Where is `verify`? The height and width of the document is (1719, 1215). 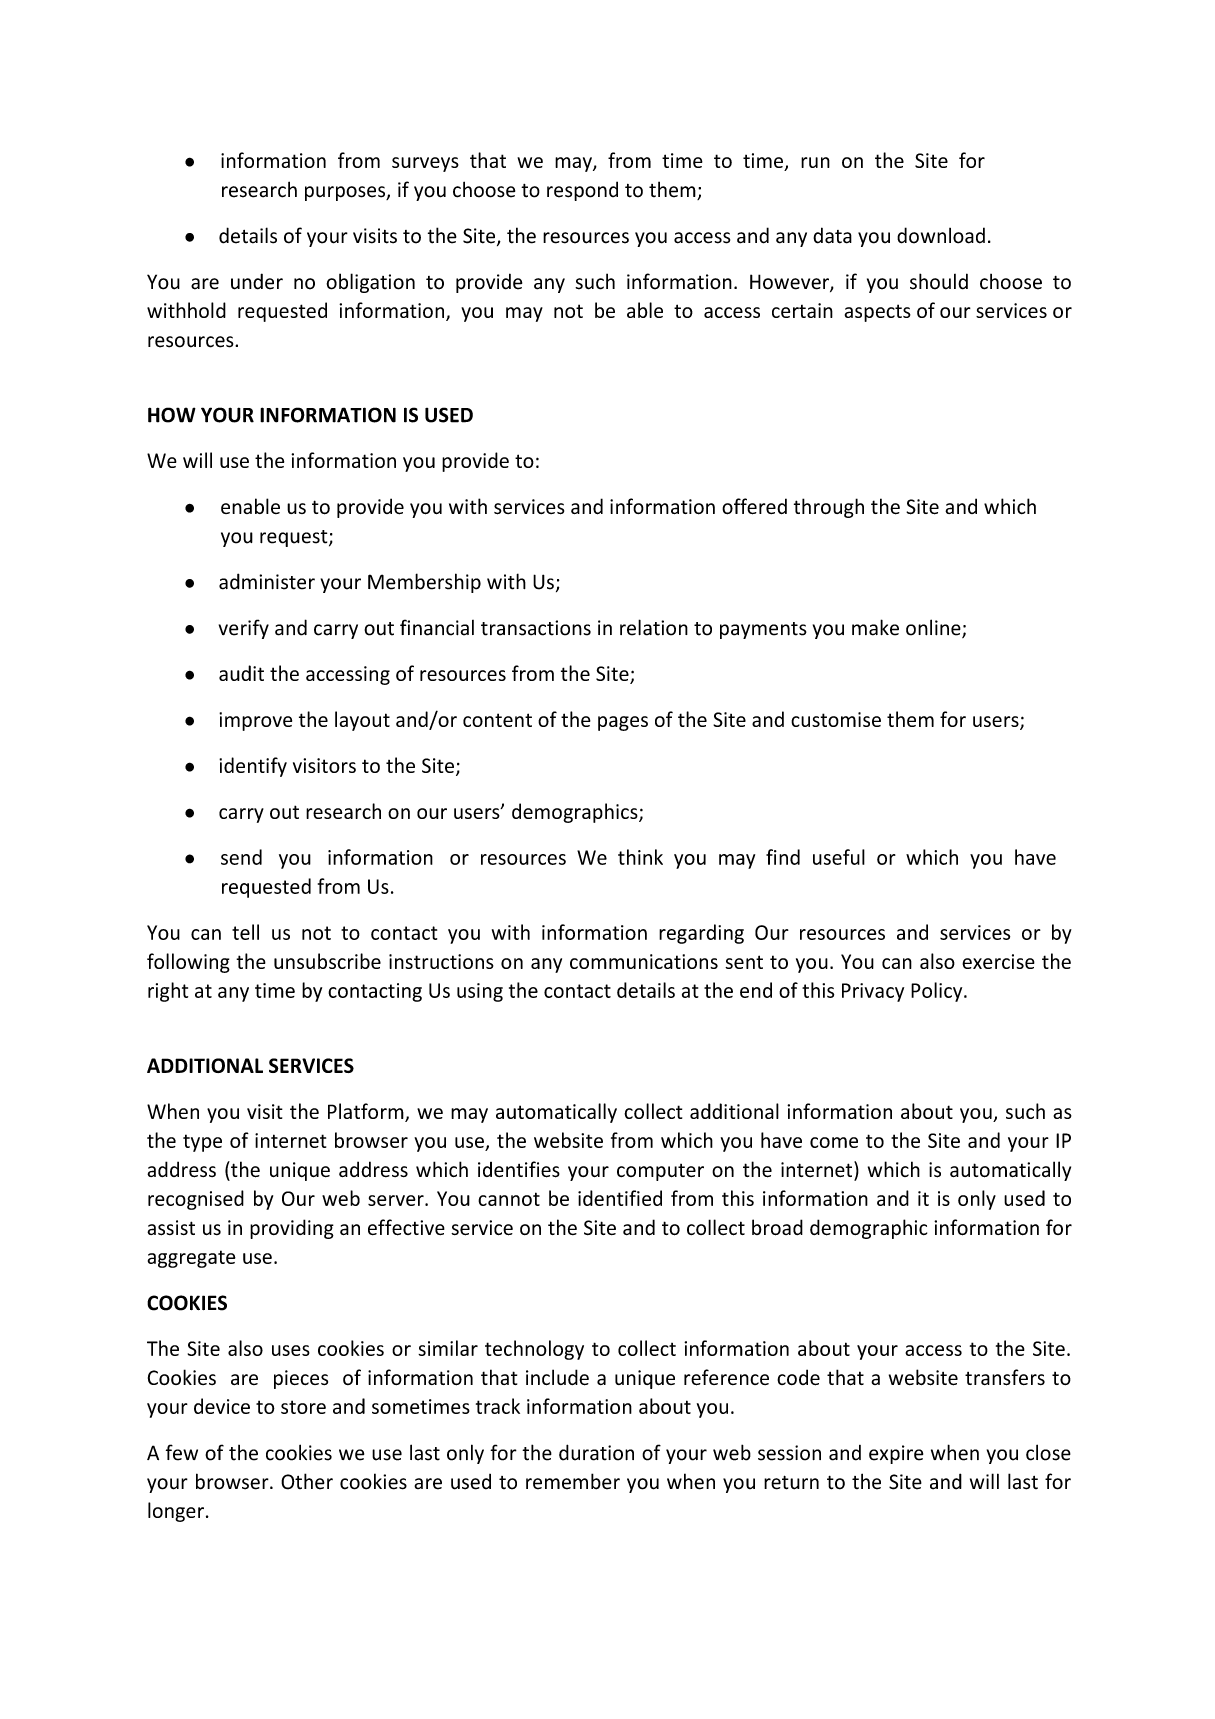
verify is located at coordinates (244, 629).
